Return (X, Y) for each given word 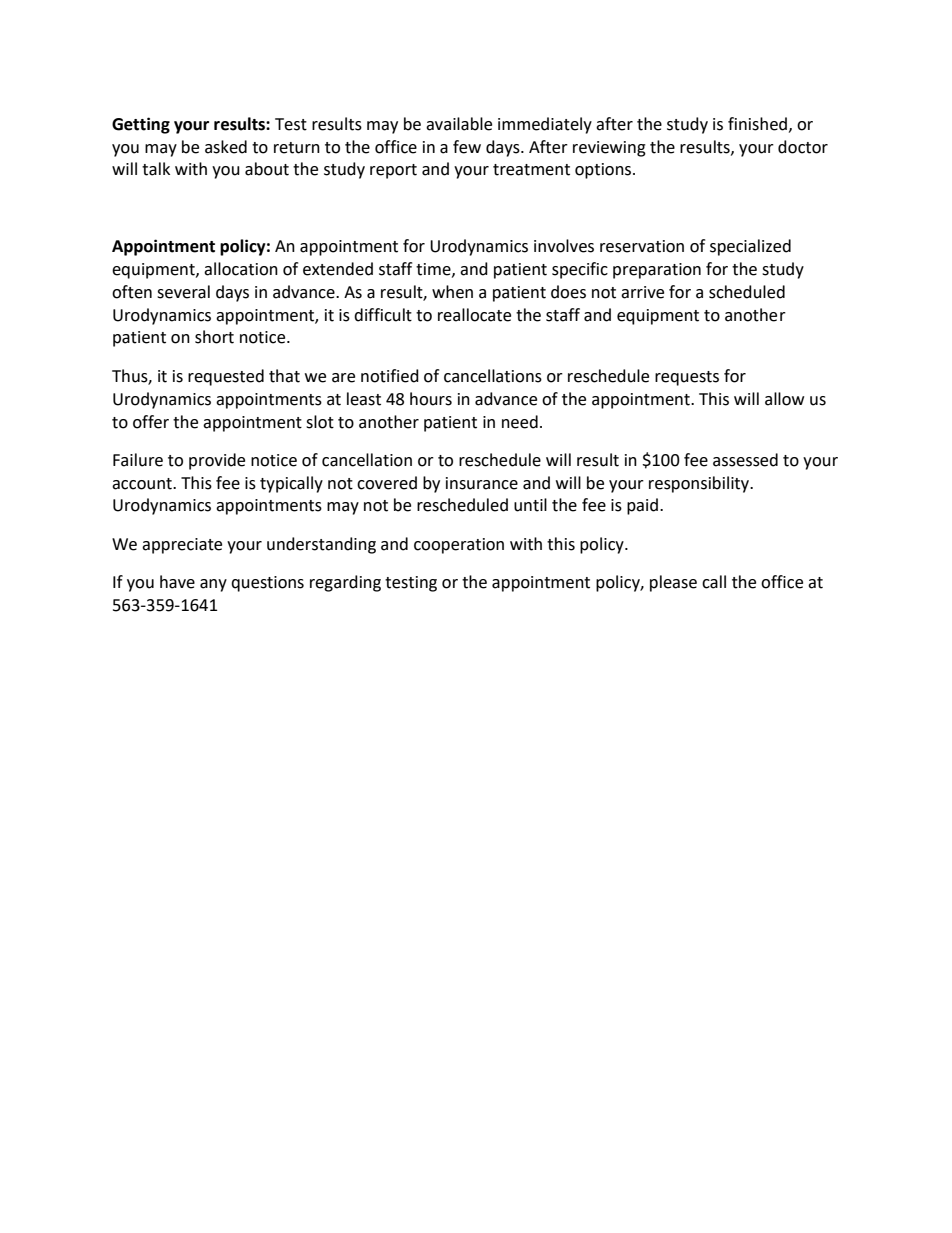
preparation (657, 271)
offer (151, 422)
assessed (745, 460)
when (452, 292)
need (520, 422)
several (183, 292)
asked (226, 147)
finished (757, 124)
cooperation (459, 546)
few (467, 147)
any (213, 585)
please (673, 583)
